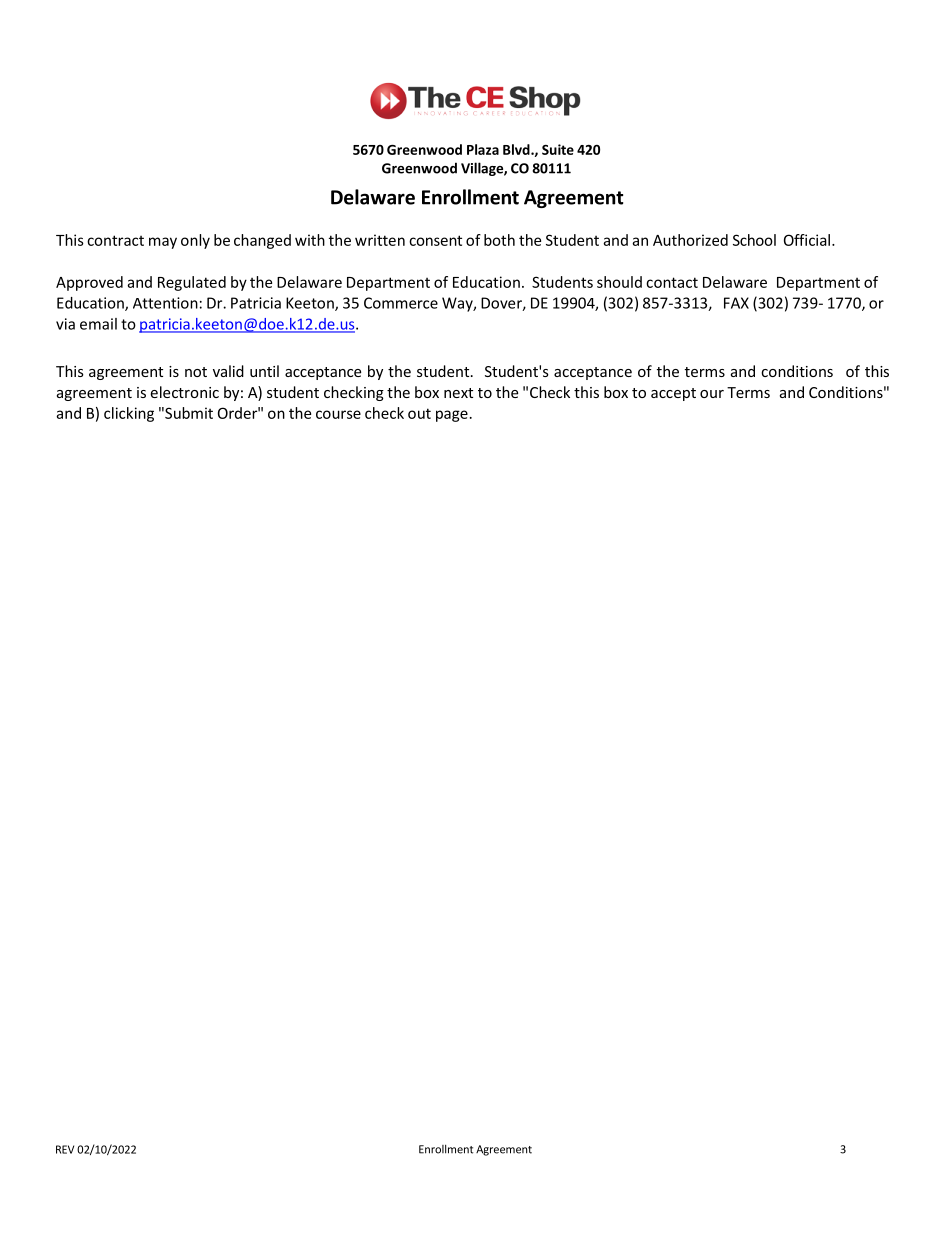 Image resolution: width=952 pixels, height=1233 pixels. I want to click on not, so click(196, 372).
